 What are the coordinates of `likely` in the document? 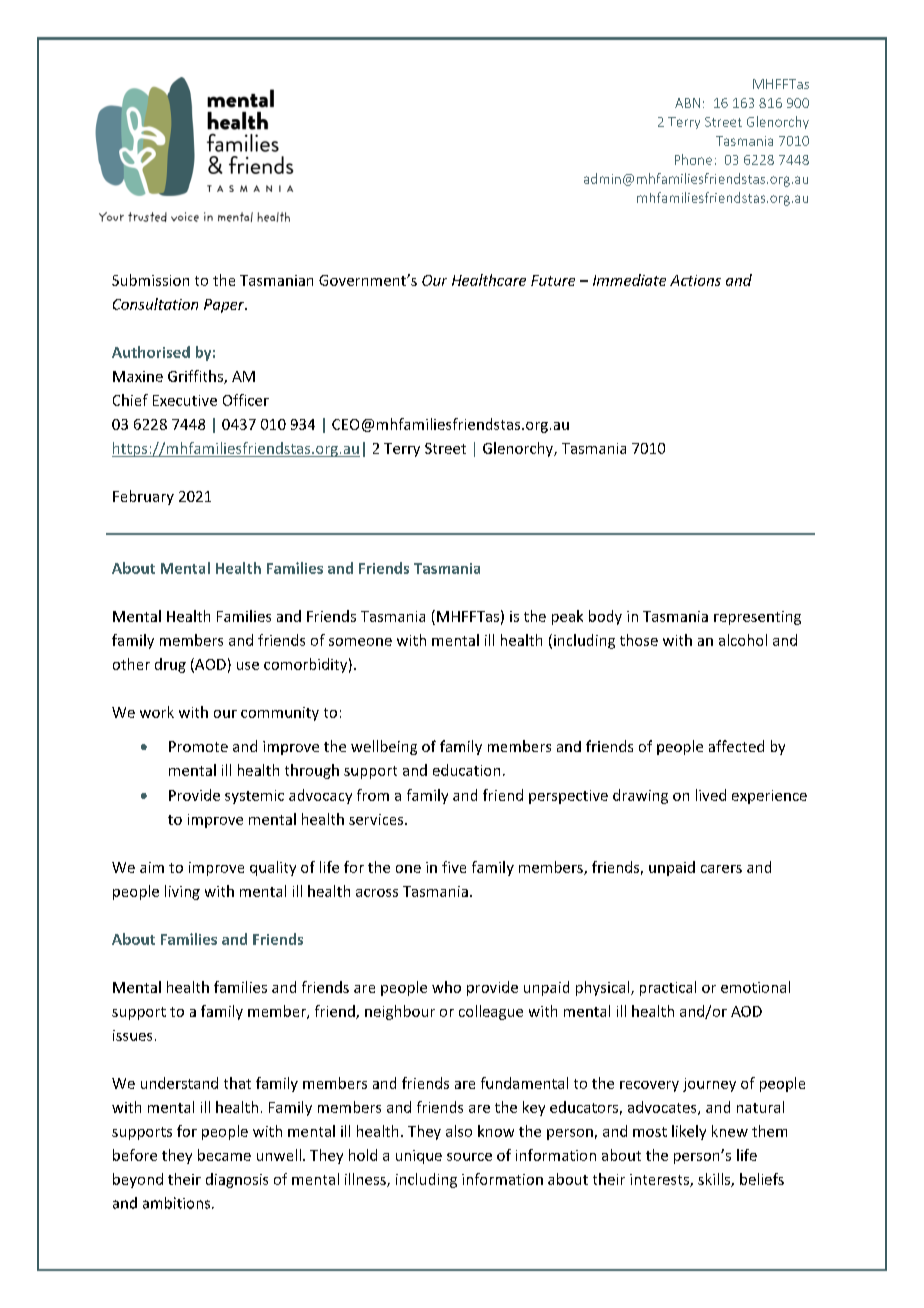 It's located at (689, 1132).
